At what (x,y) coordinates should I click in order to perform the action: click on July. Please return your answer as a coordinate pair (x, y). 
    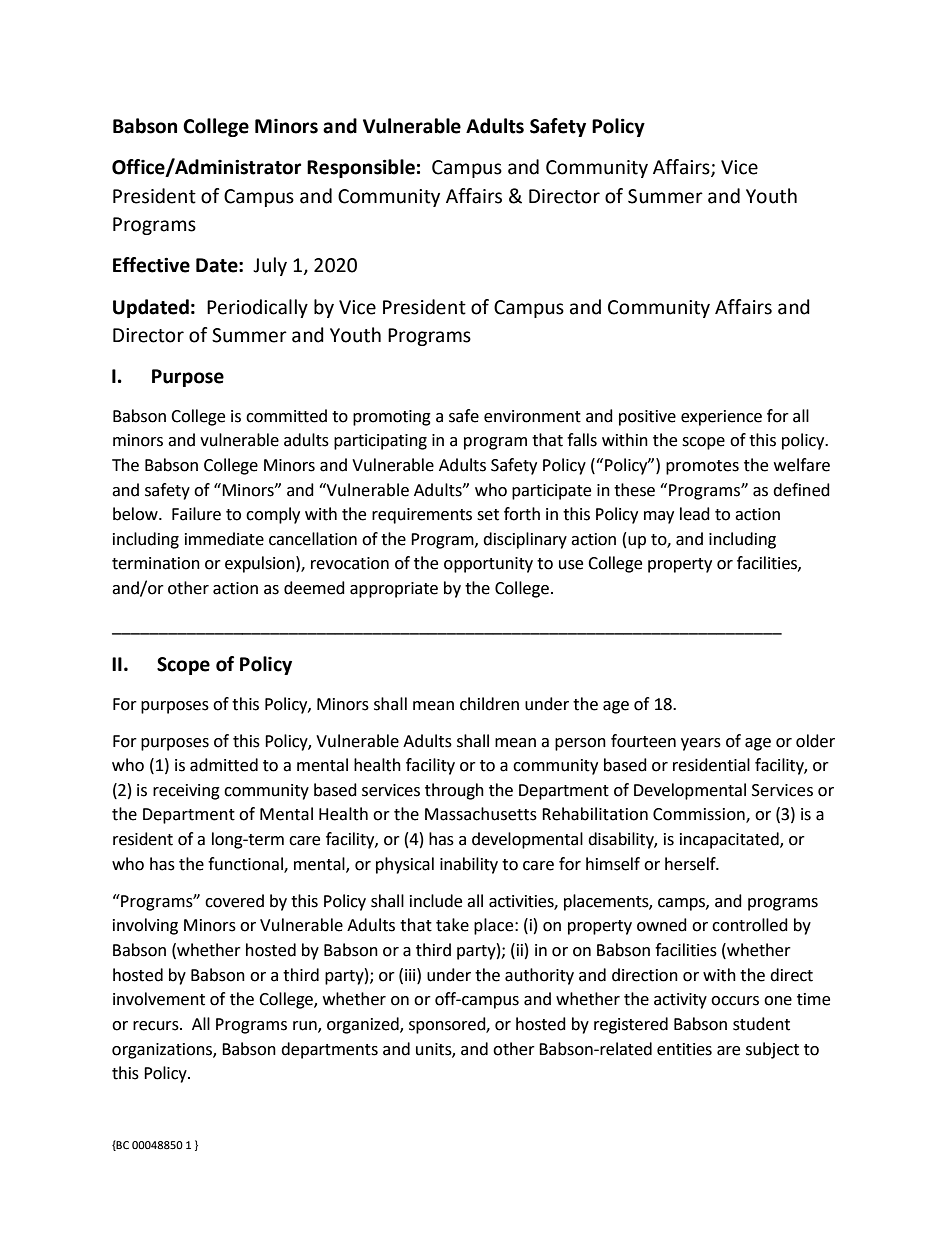
    Looking at the image, I should click on (270, 266).
